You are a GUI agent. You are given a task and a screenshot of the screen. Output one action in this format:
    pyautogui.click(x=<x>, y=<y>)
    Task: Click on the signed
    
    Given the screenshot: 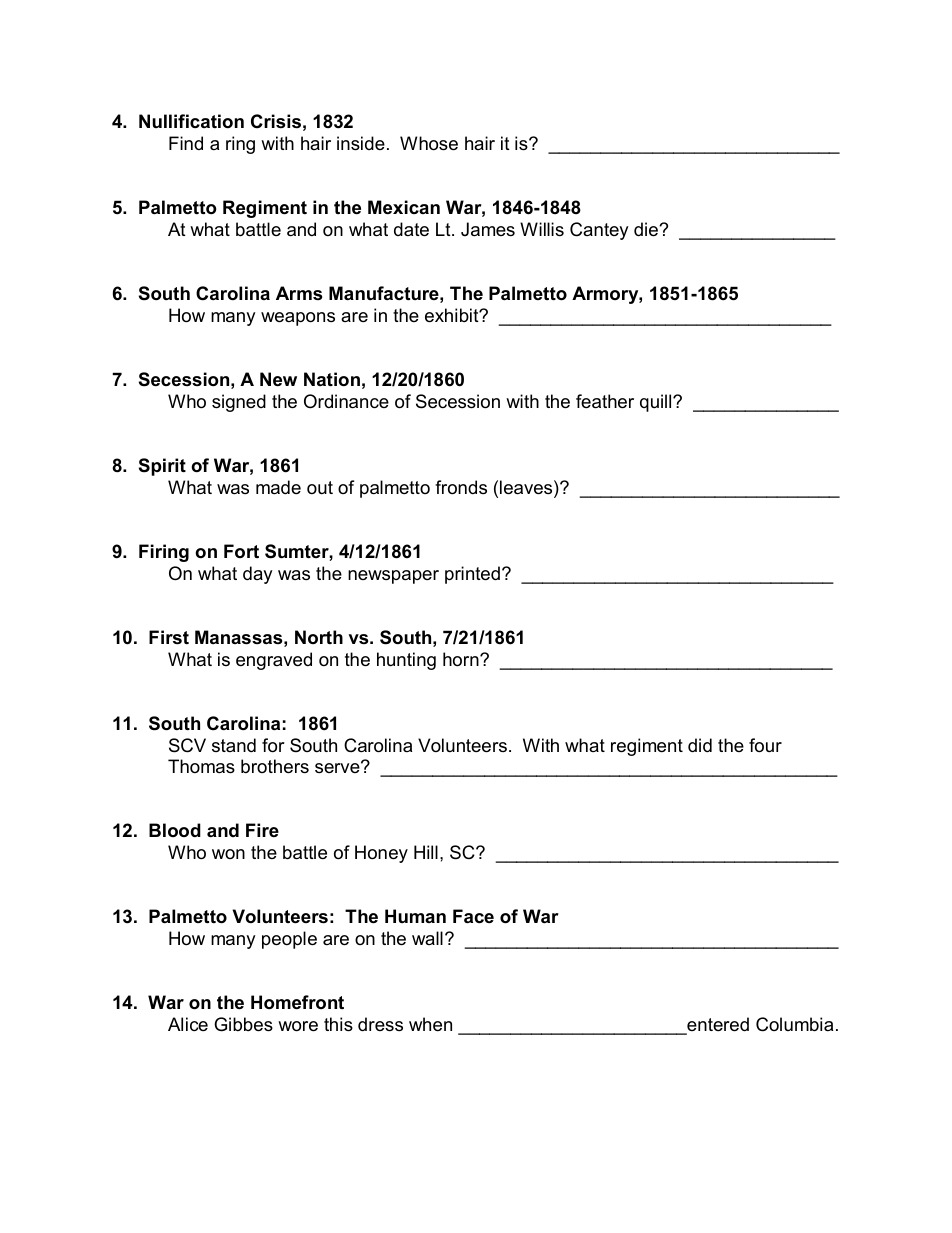 What is the action you would take?
    pyautogui.click(x=239, y=403)
